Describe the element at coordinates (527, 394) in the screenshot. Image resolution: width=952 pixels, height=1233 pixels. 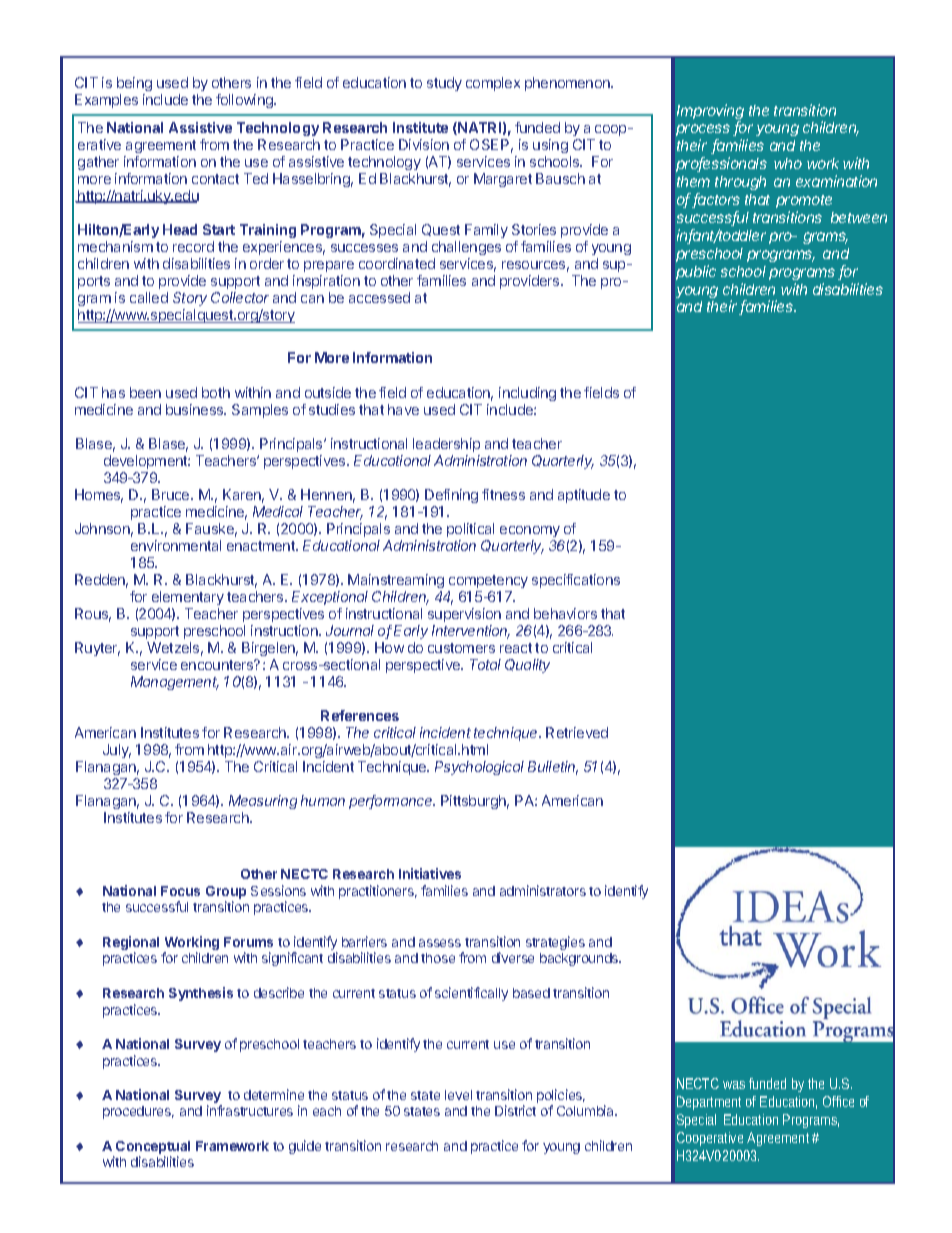
I see `including` at that location.
